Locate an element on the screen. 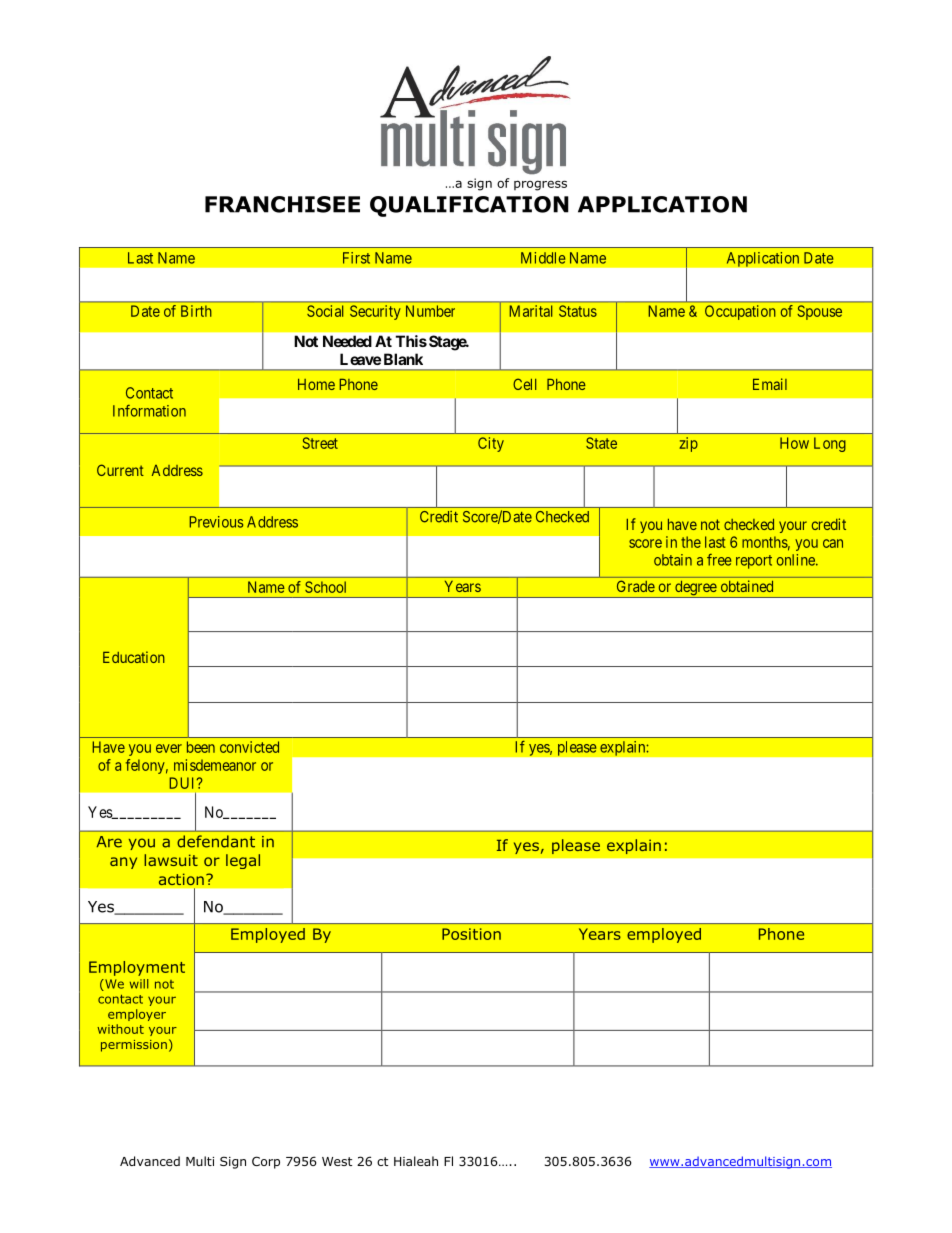 The height and width of the screenshot is (1233, 952). Email is located at coordinates (770, 384).
